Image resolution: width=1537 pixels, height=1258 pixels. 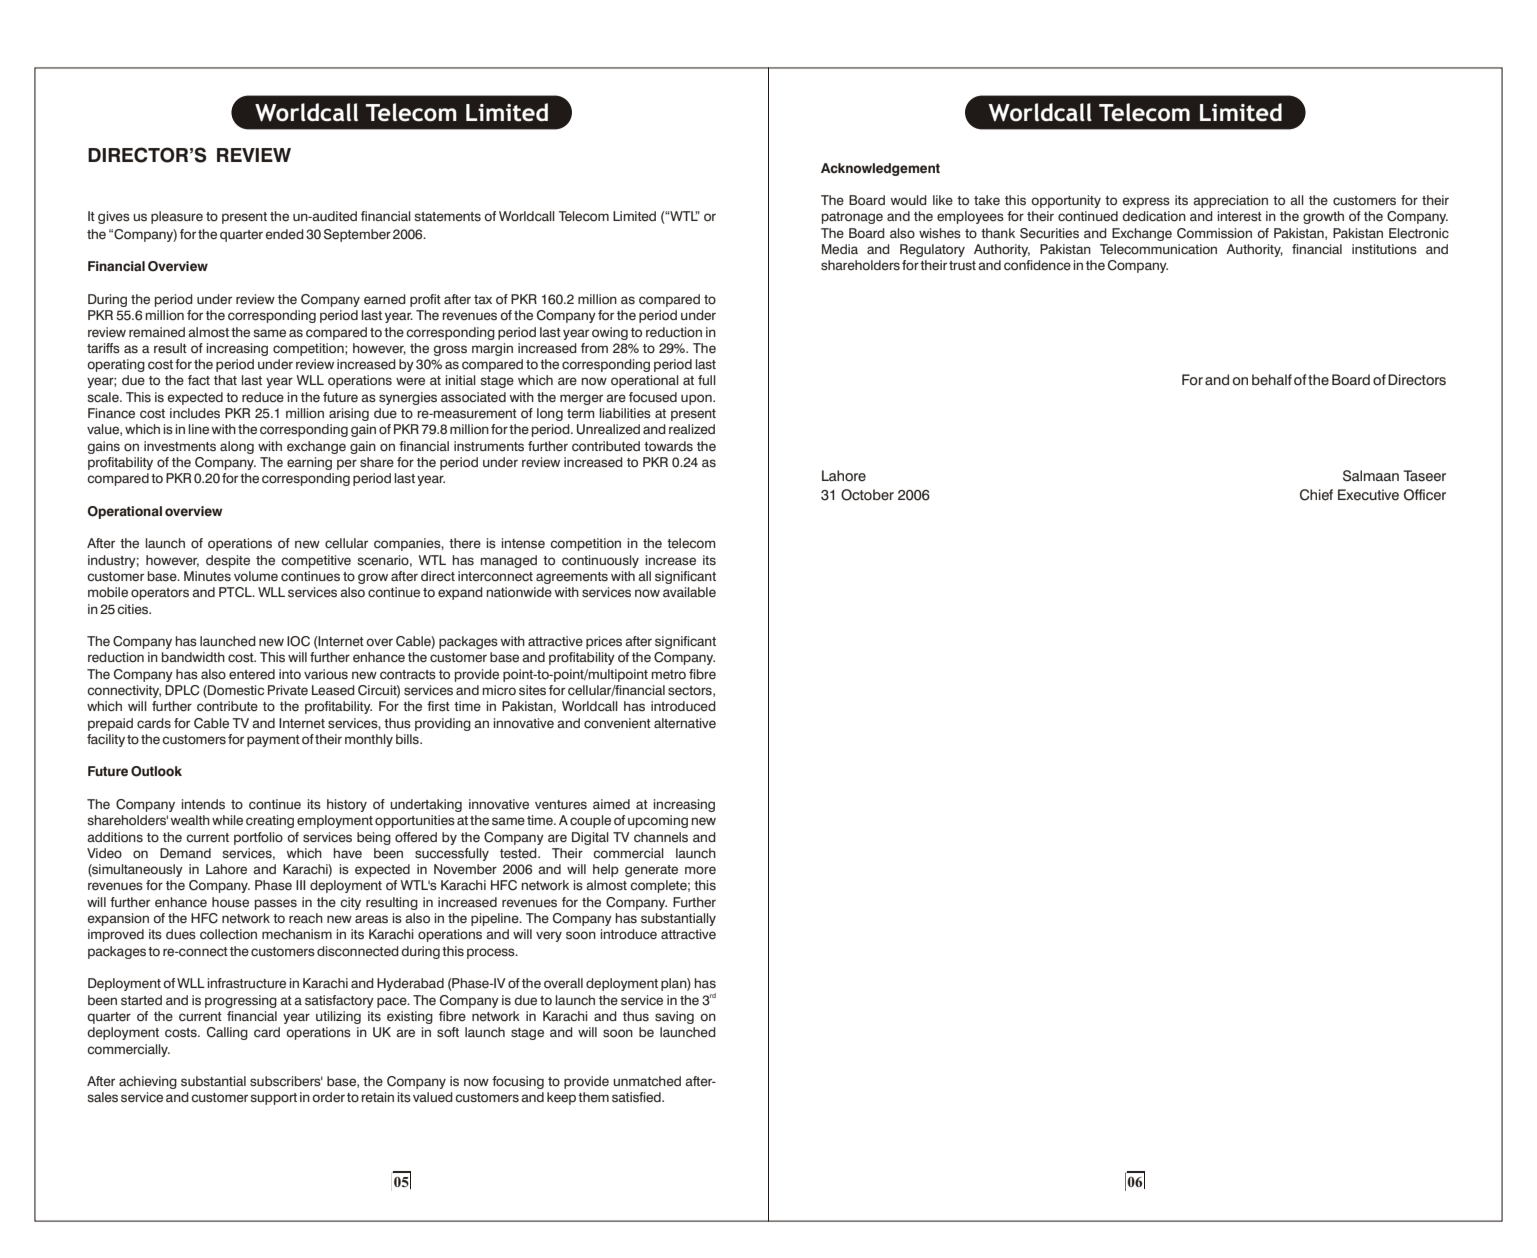 I want to click on upcoming, so click(x=658, y=821).
